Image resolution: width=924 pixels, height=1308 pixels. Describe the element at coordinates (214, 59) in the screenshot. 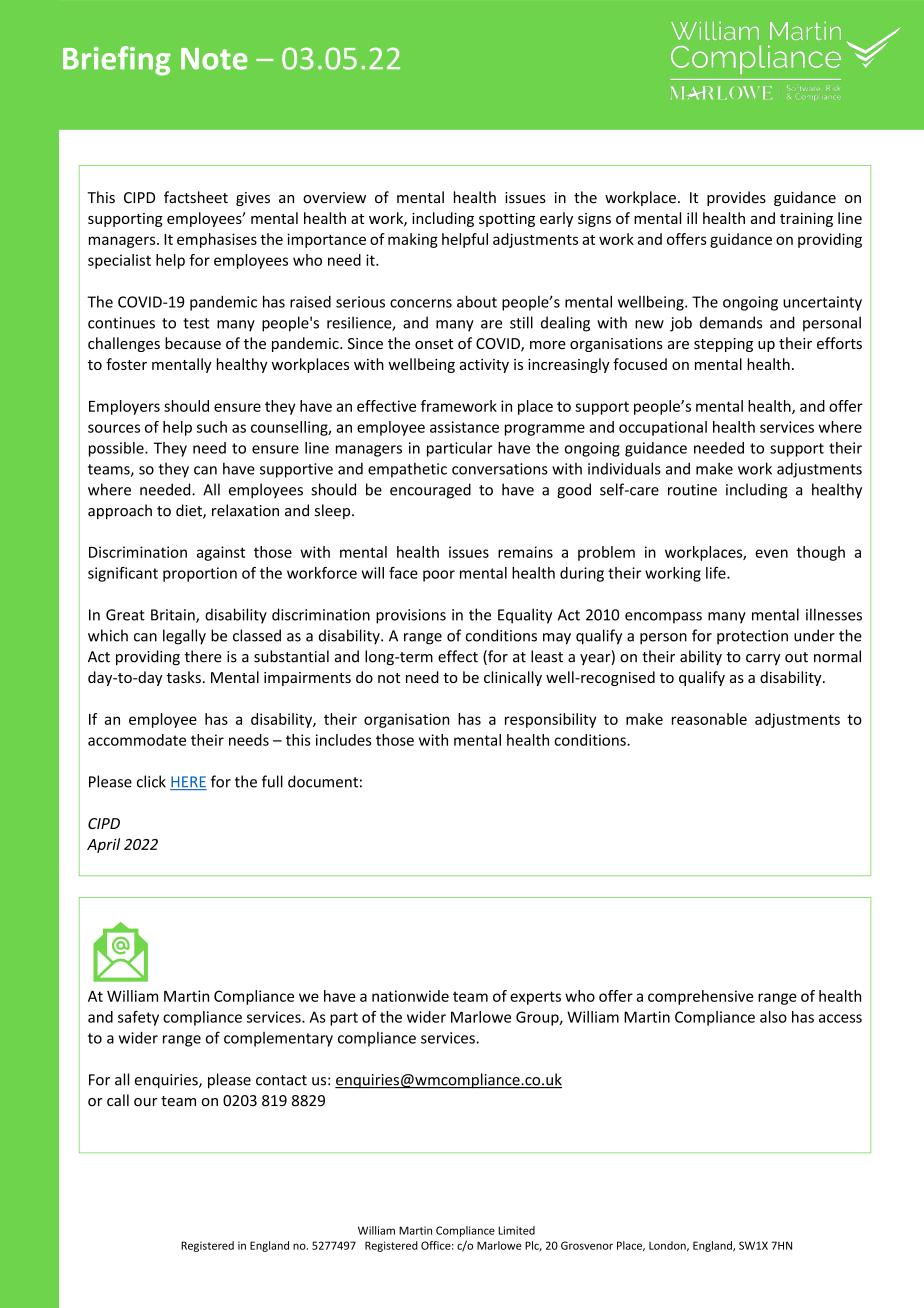

I see `Note` at that location.
